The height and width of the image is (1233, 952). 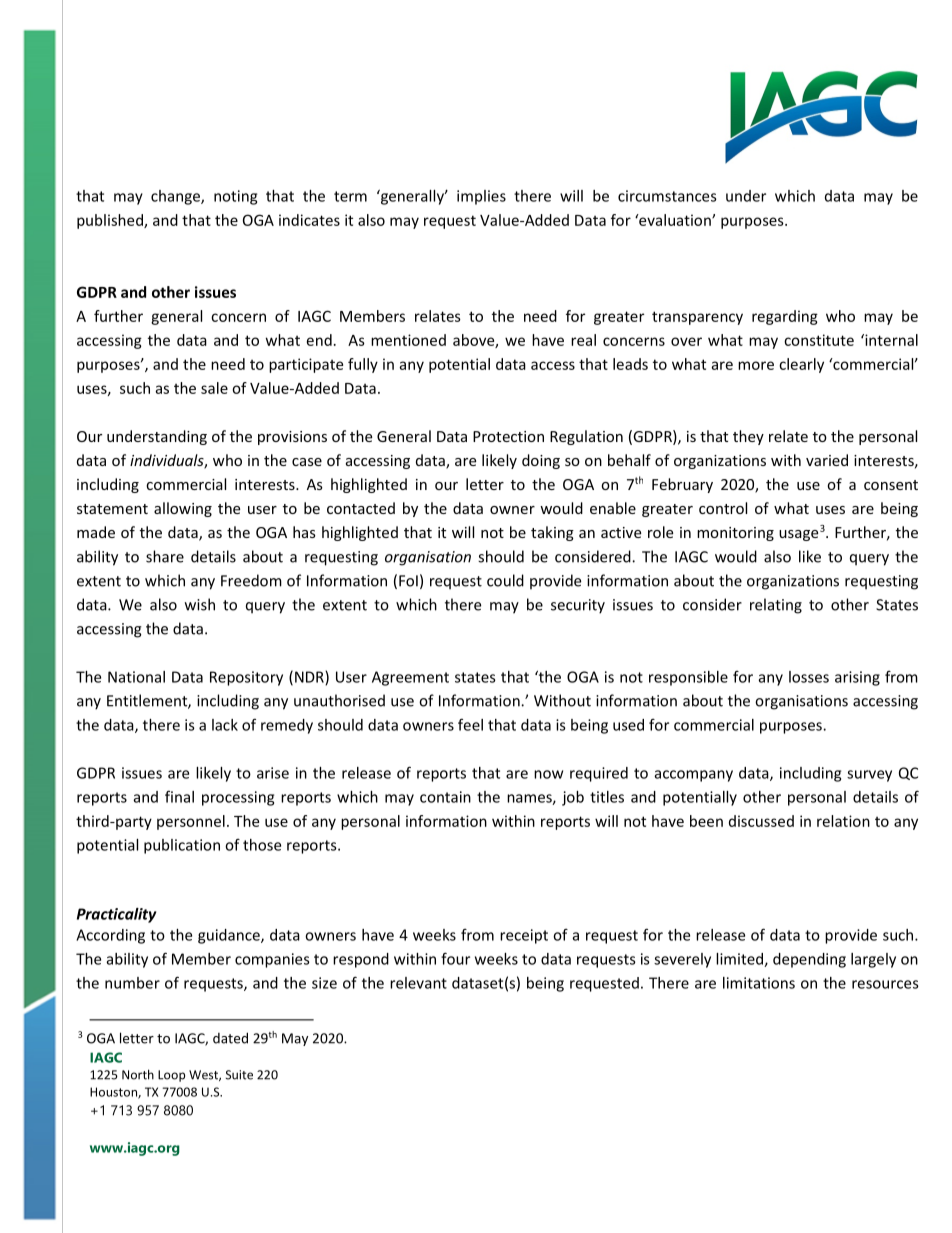 I want to click on implies, so click(x=481, y=197).
